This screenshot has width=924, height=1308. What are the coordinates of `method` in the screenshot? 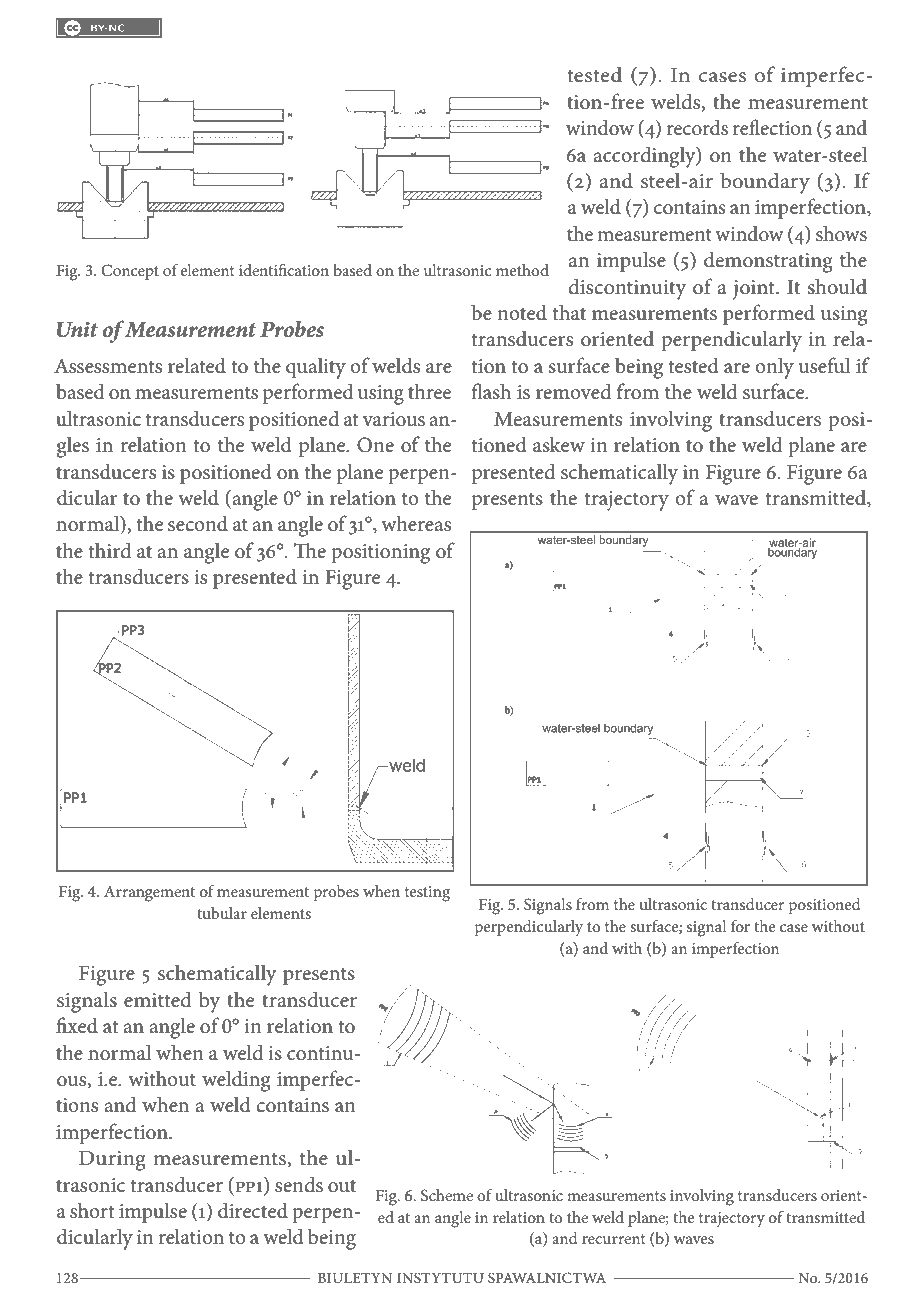 It's located at (522, 270).
